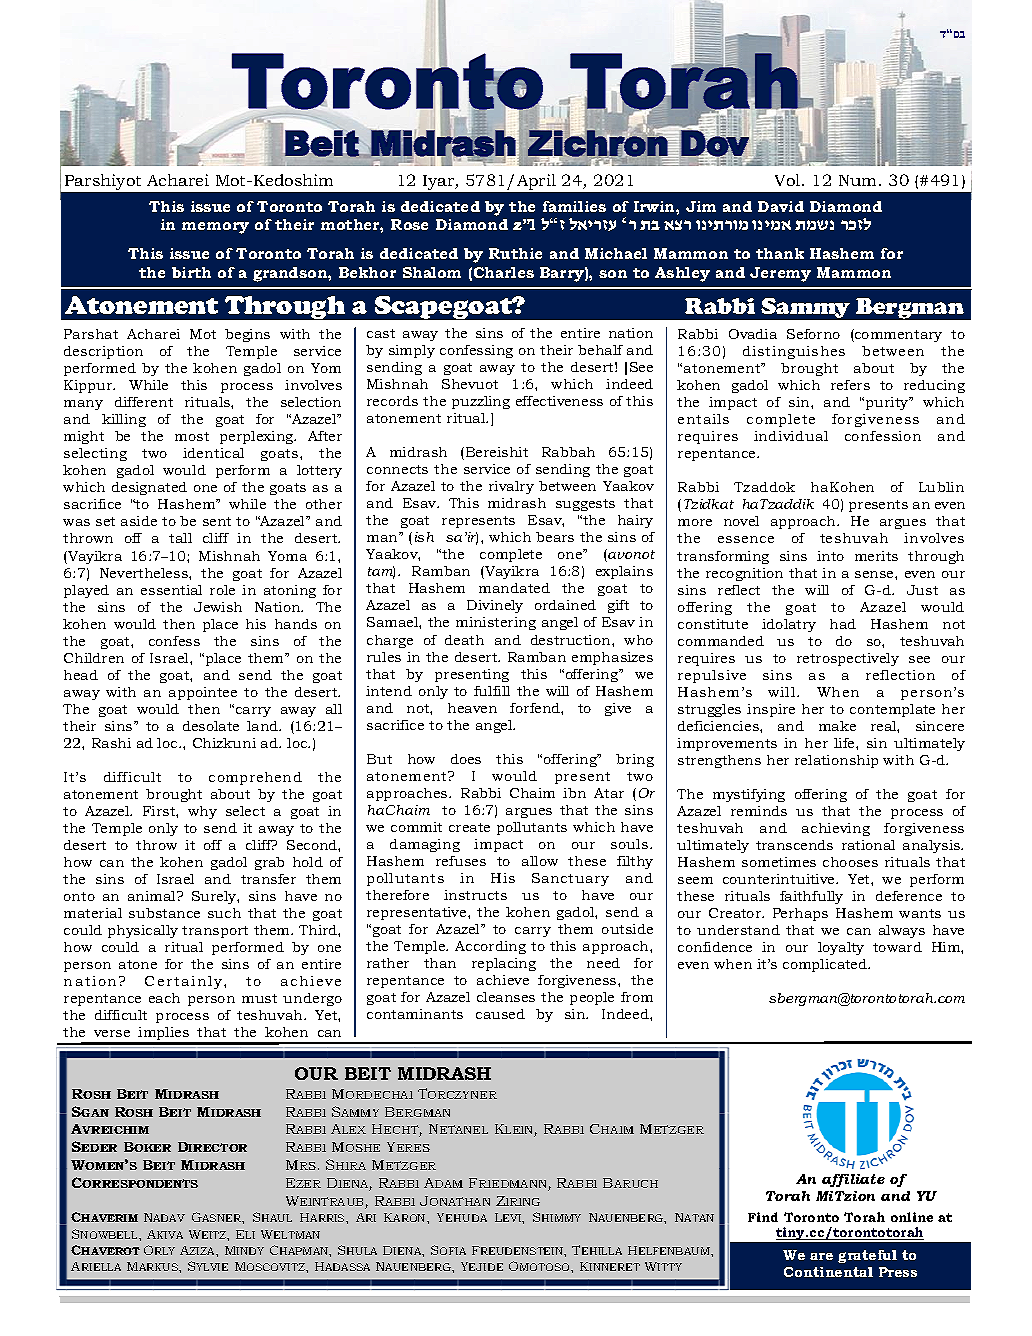 This image has width=1032, height=1336. Describe the element at coordinates (830, 556) in the image. I see `into` at that location.
